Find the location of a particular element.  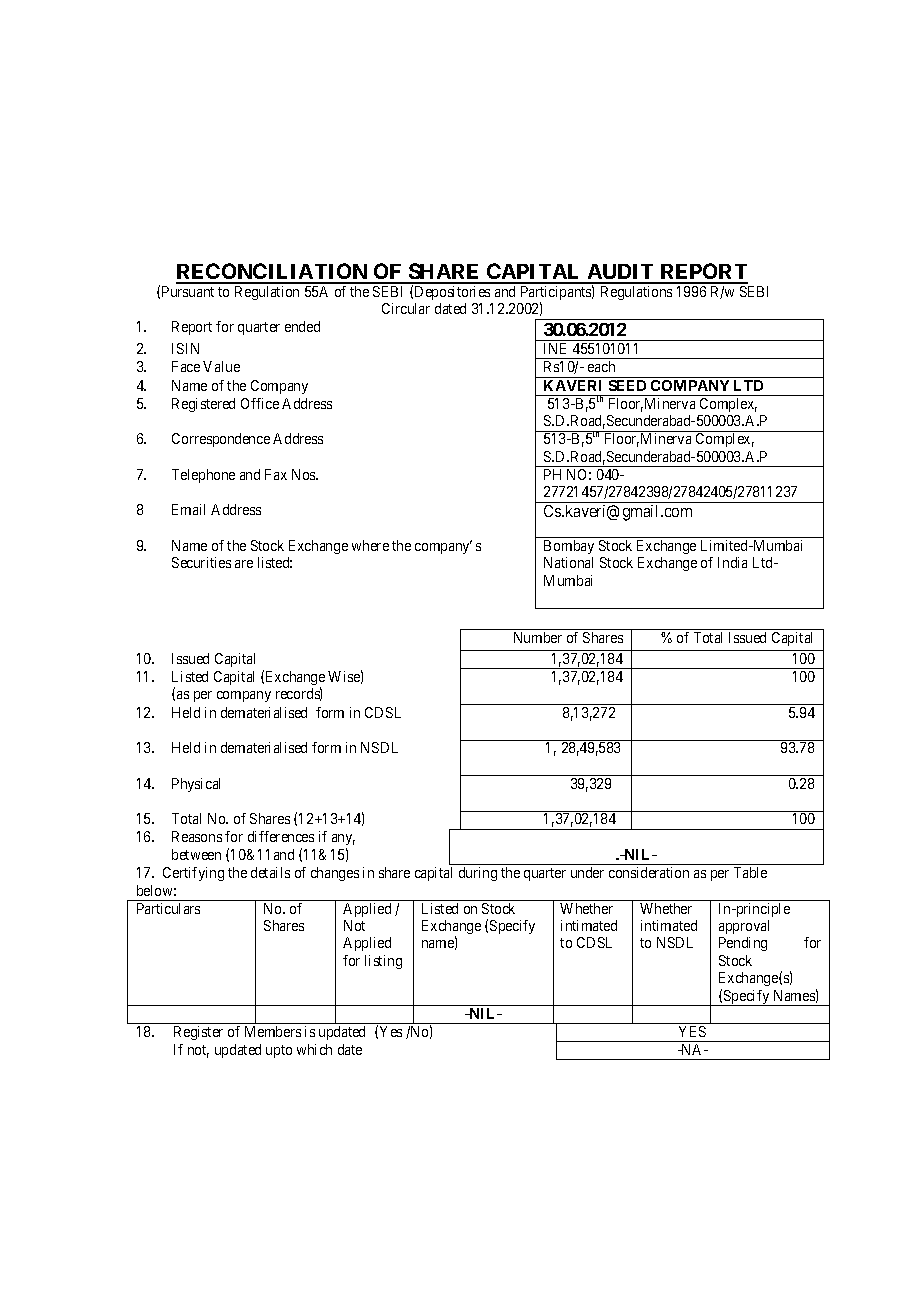

listing is located at coordinates (383, 962).
